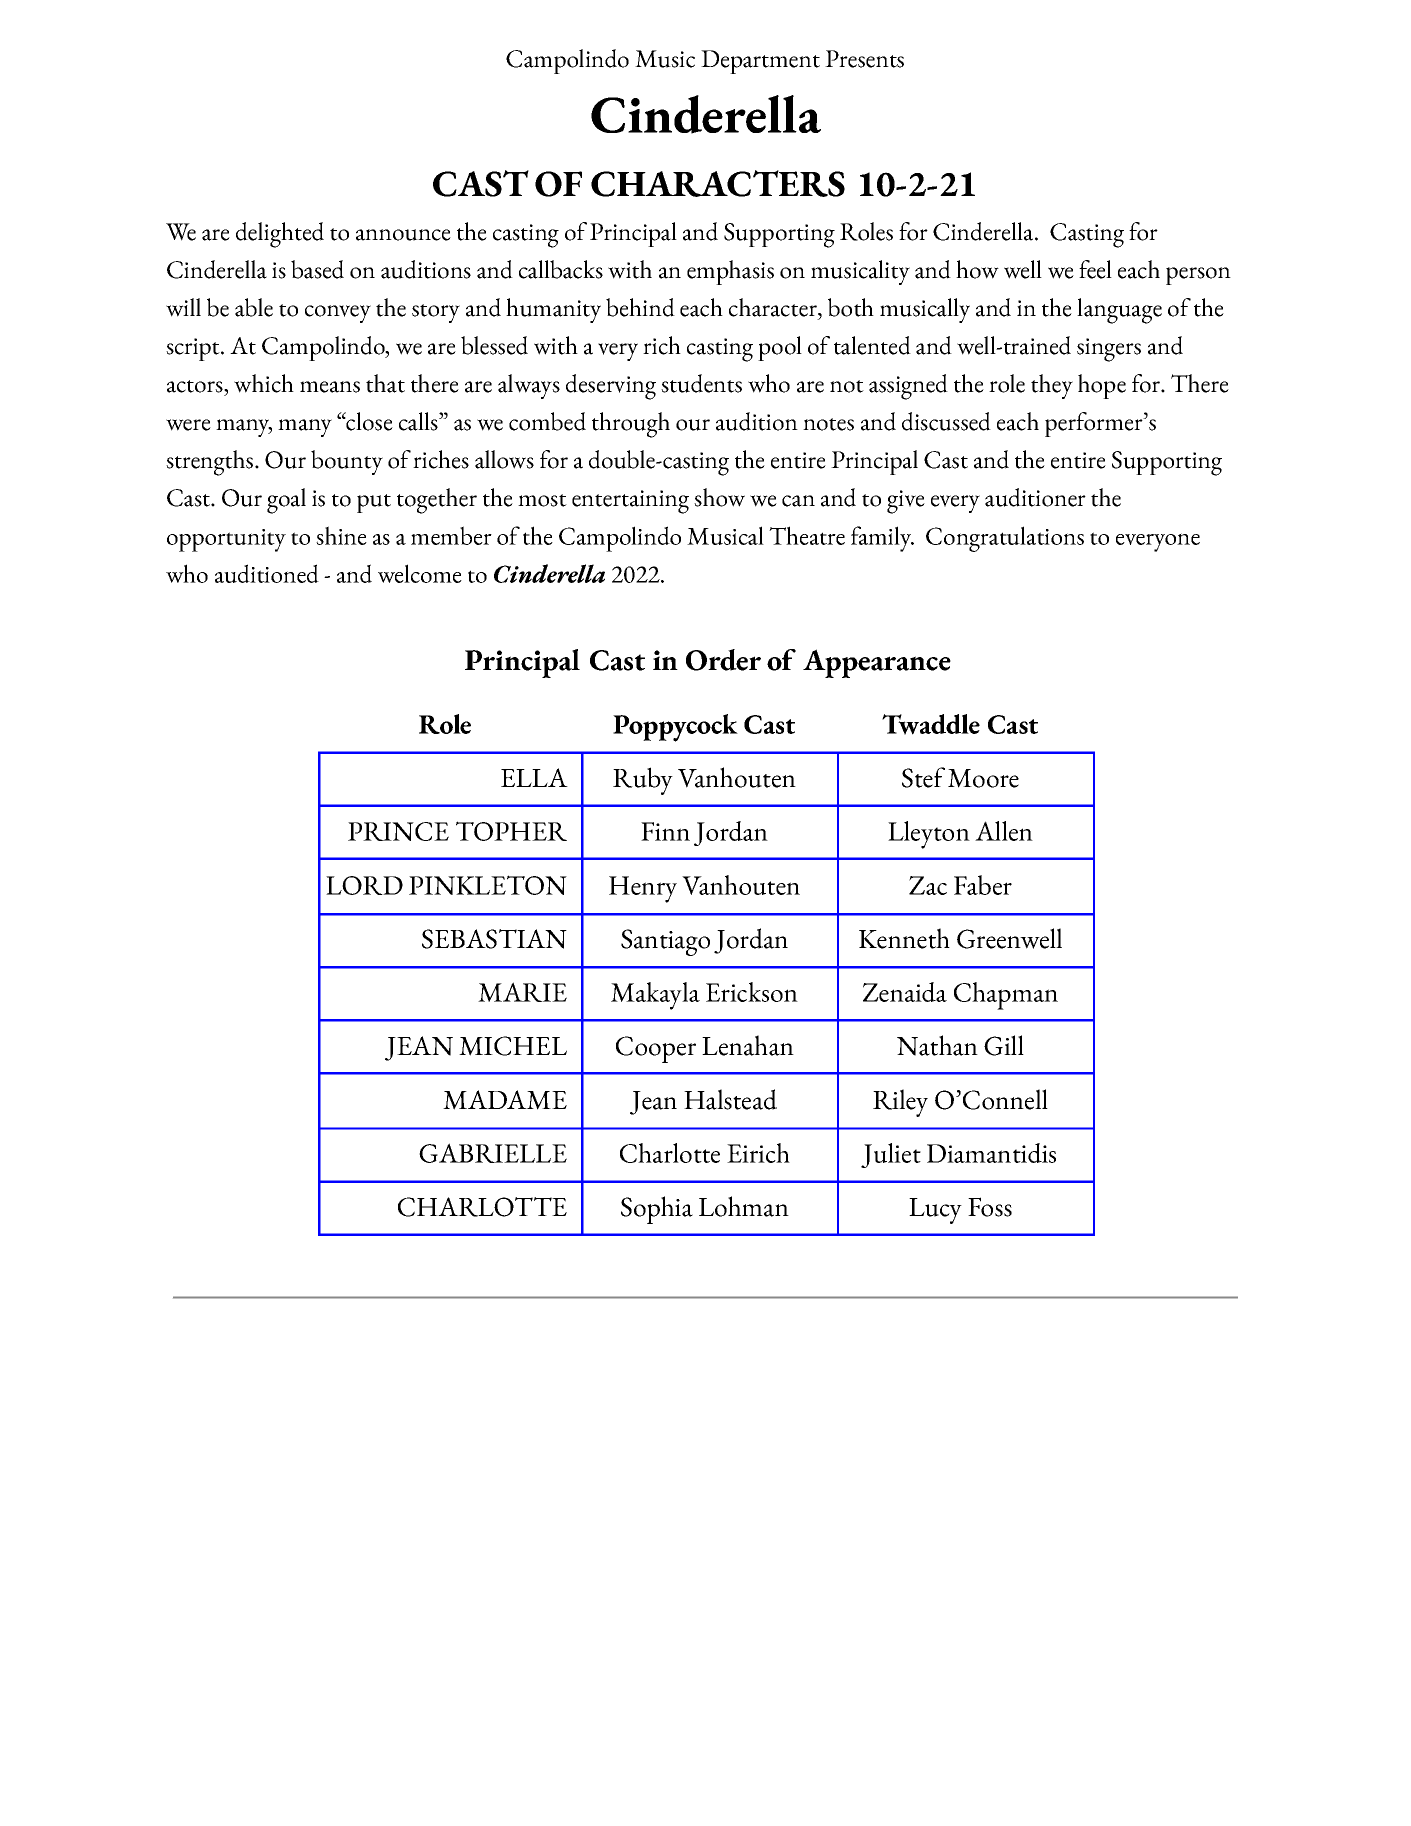 Image resolution: width=1411 pixels, height=1826 pixels. Describe the element at coordinates (347, 462) in the screenshot. I see `bounty` at that location.
